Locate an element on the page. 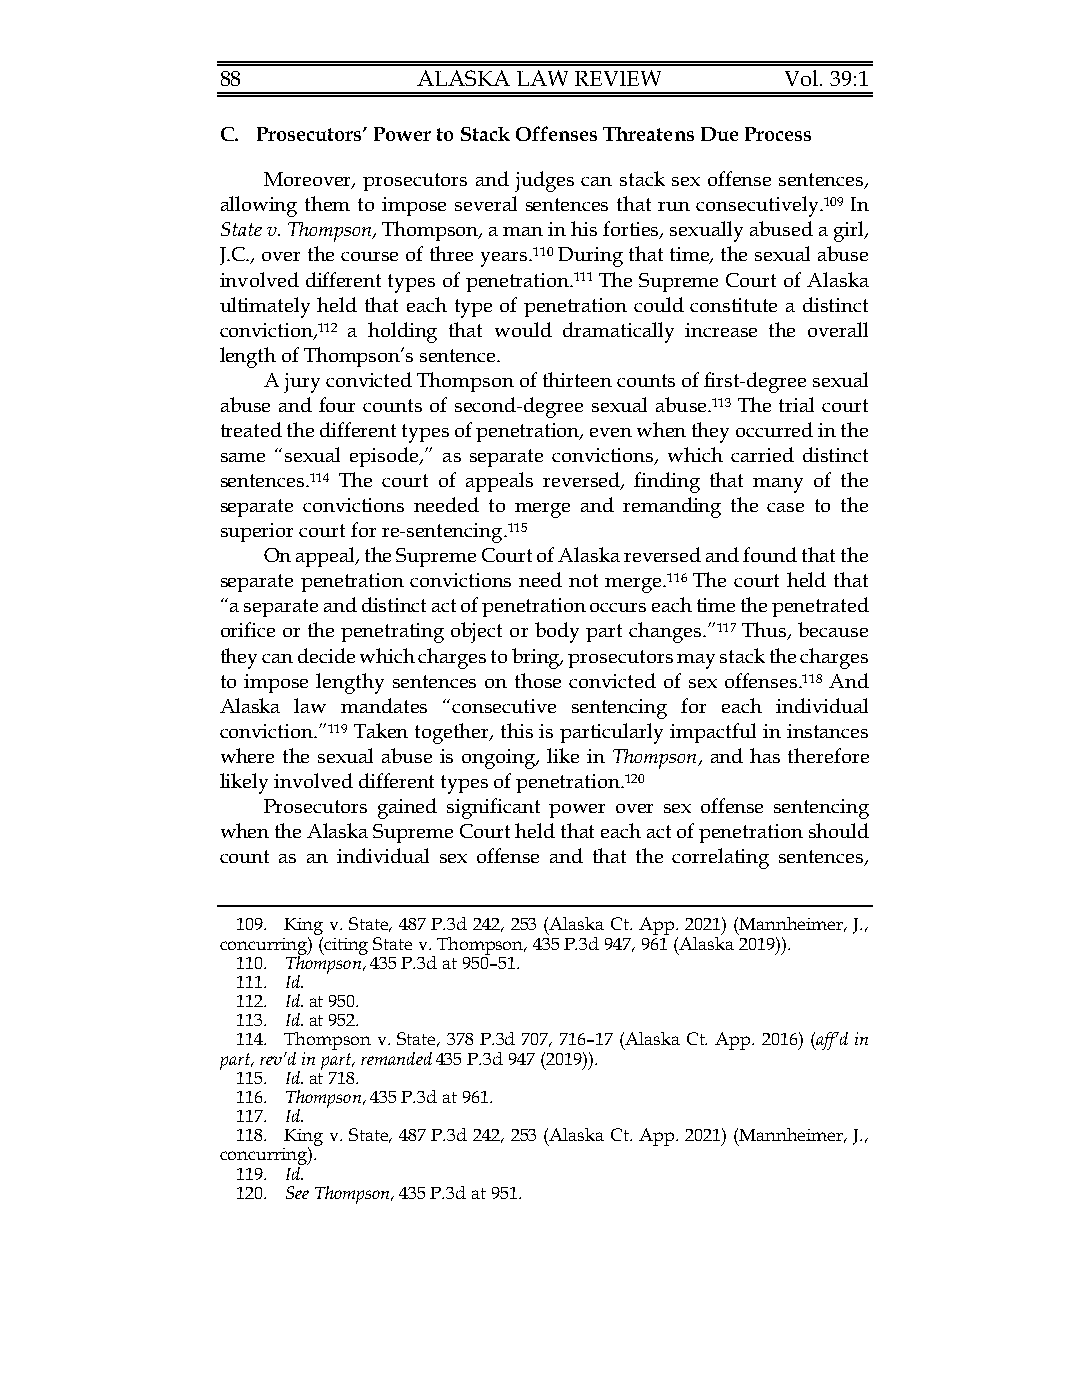 The height and width of the image is (1380, 1089). them is located at coordinates (327, 203).
